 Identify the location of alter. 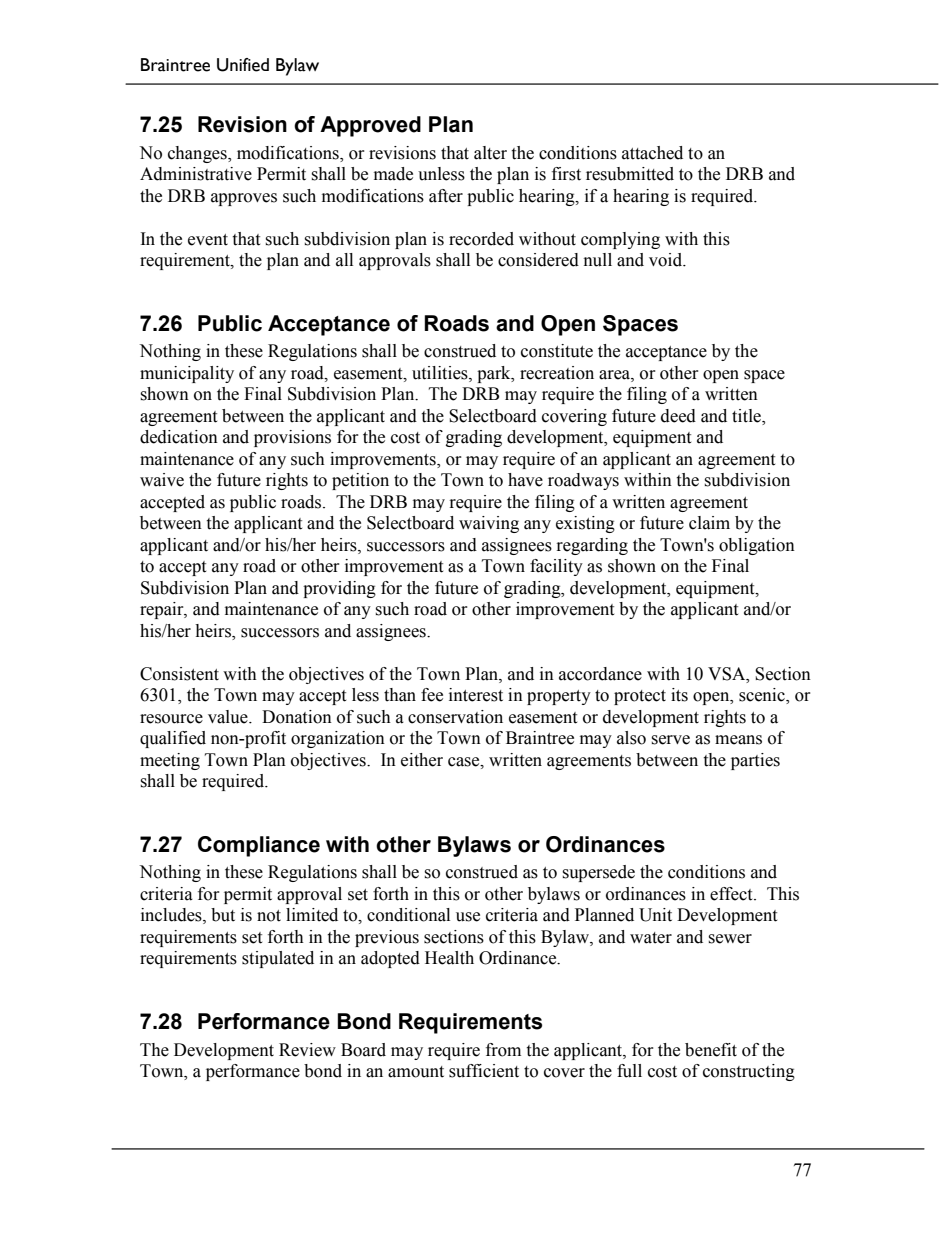
(490, 153).
